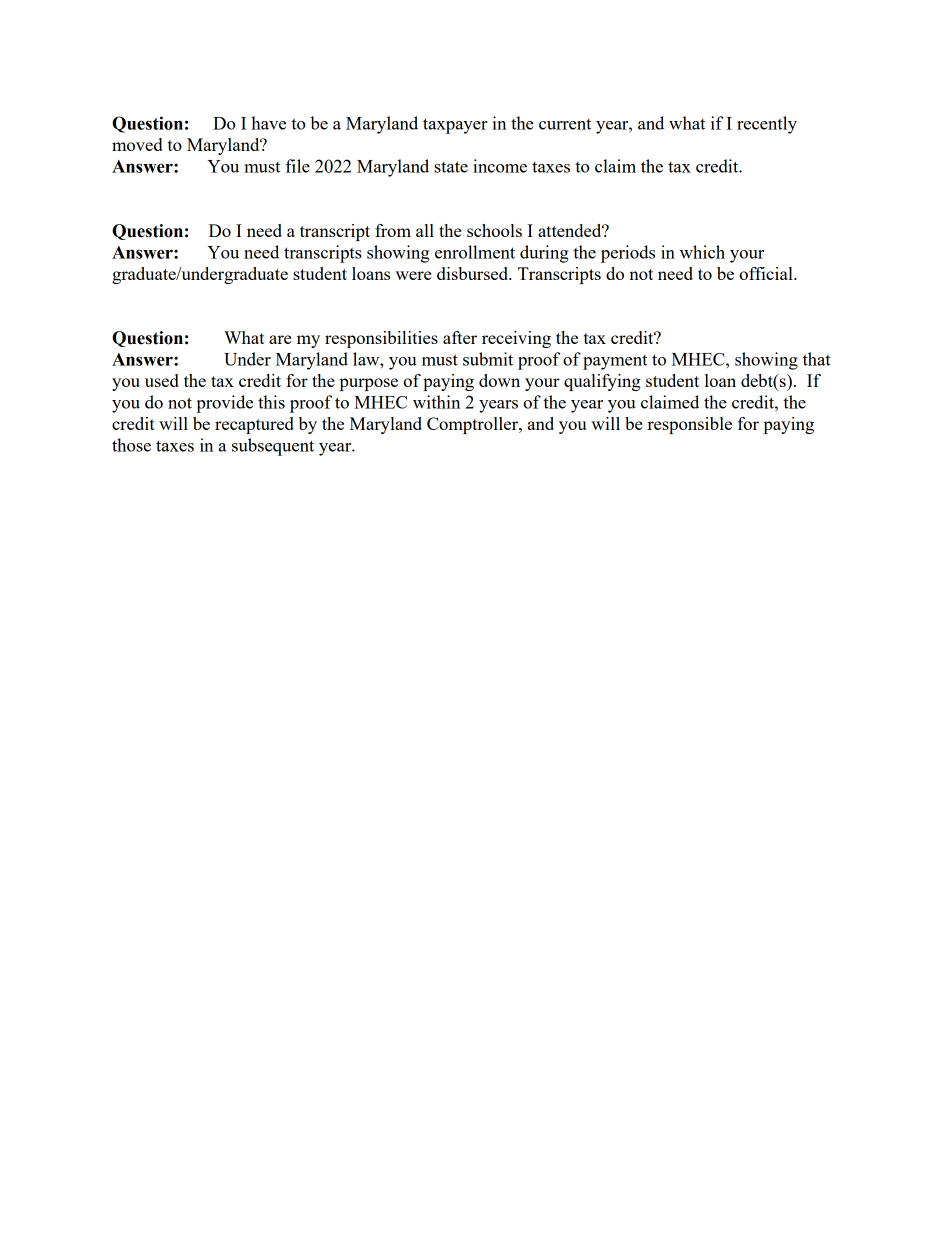 This screenshot has width=952, height=1233. What do you see at coordinates (767, 273) in the screenshot?
I see `official` at bounding box center [767, 273].
